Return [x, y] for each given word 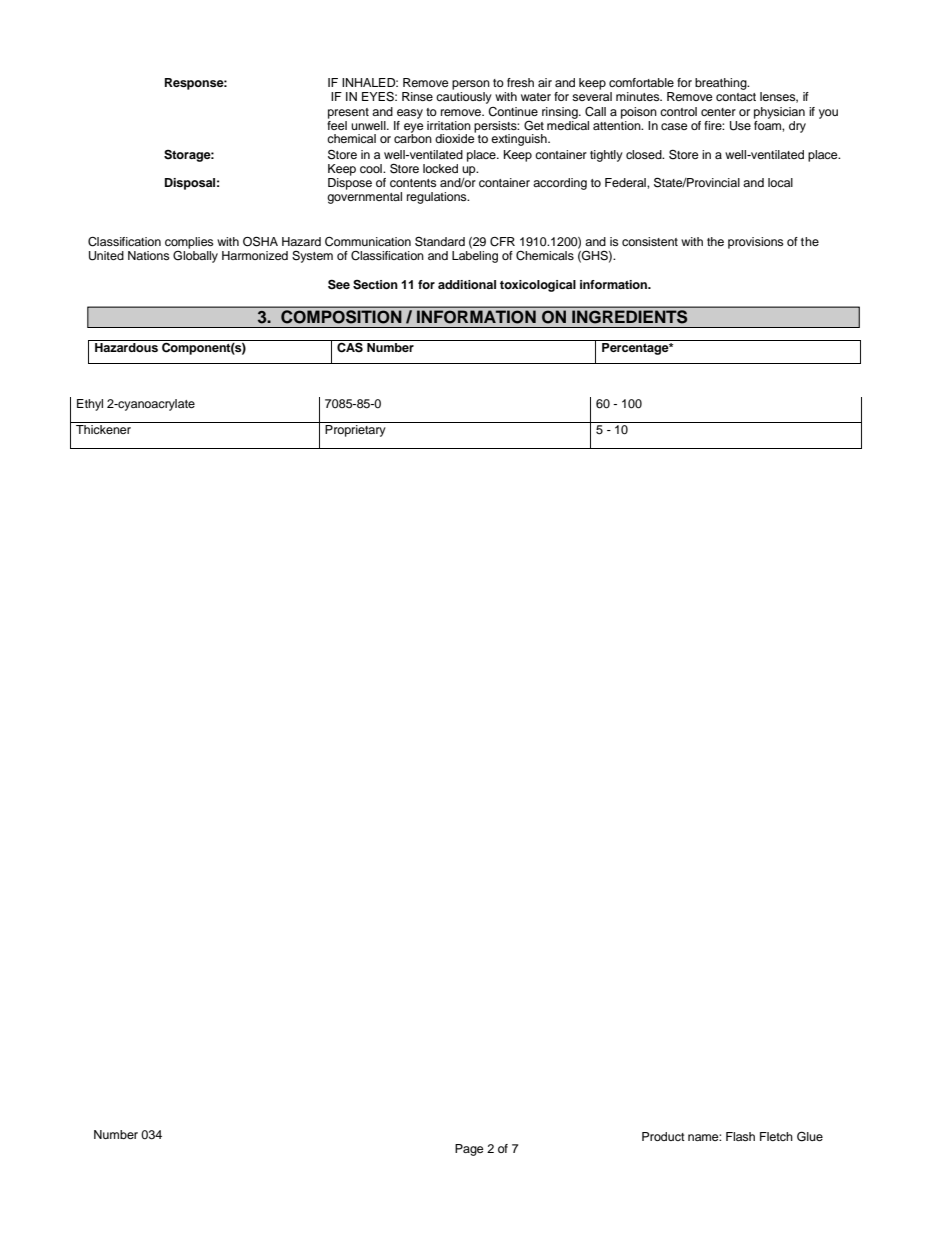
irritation [449, 125]
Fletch [776, 1136]
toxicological [538, 286]
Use [740, 126]
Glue [810, 1136]
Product [663, 1136]
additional [467, 284]
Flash [740, 1136]
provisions [756, 243]
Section [375, 285]
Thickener [103, 429]
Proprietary [355, 431]
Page [469, 1150]
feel [337, 124]
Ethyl [90, 405]
